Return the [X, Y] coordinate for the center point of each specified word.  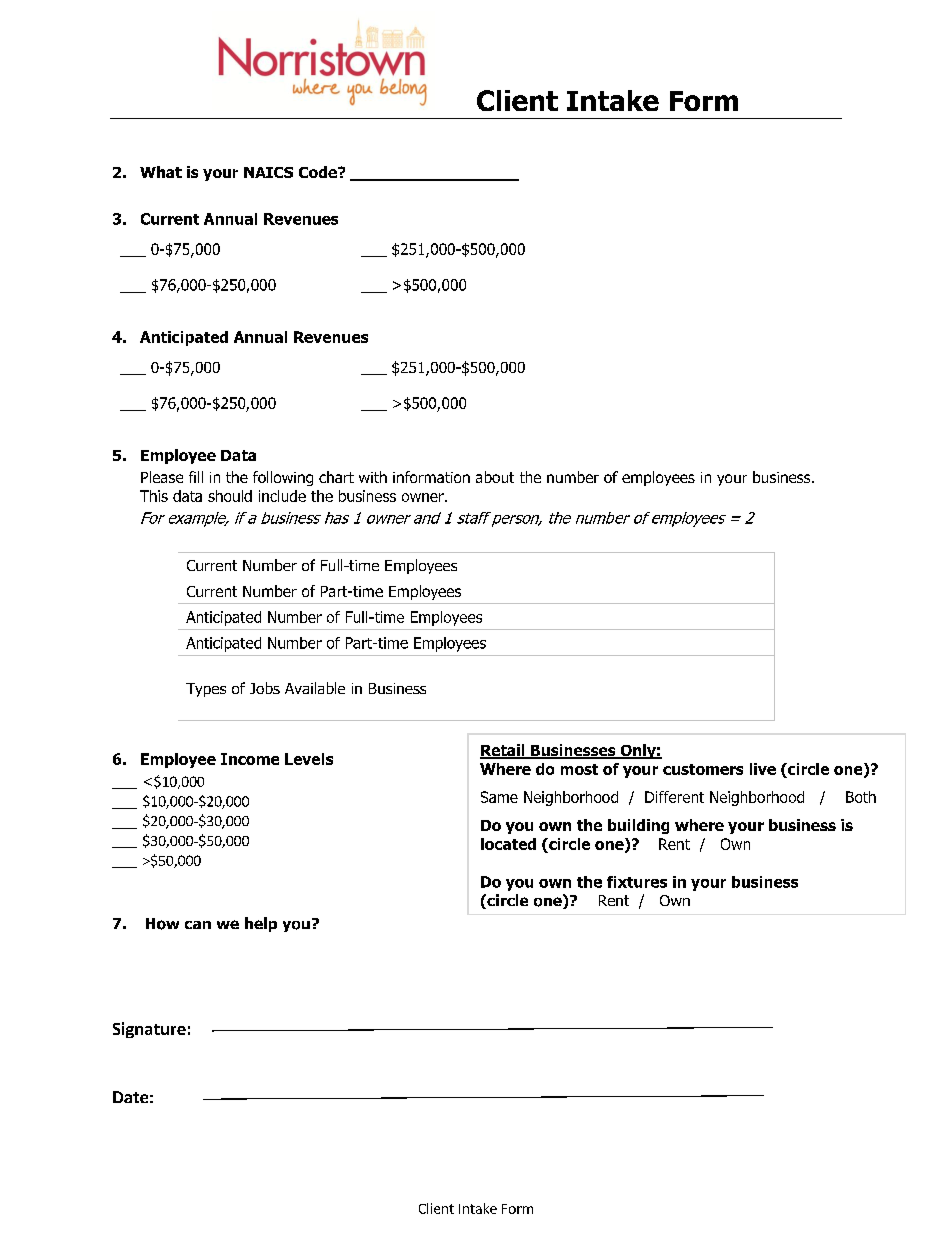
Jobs [265, 688]
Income [250, 759]
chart [336, 477]
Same [499, 797]
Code [319, 172]
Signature [149, 1030]
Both [861, 797]
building [638, 826]
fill [196, 477]
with [373, 477]
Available [315, 688]
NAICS [268, 172]
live [763, 769]
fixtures [637, 882]
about [495, 477]
